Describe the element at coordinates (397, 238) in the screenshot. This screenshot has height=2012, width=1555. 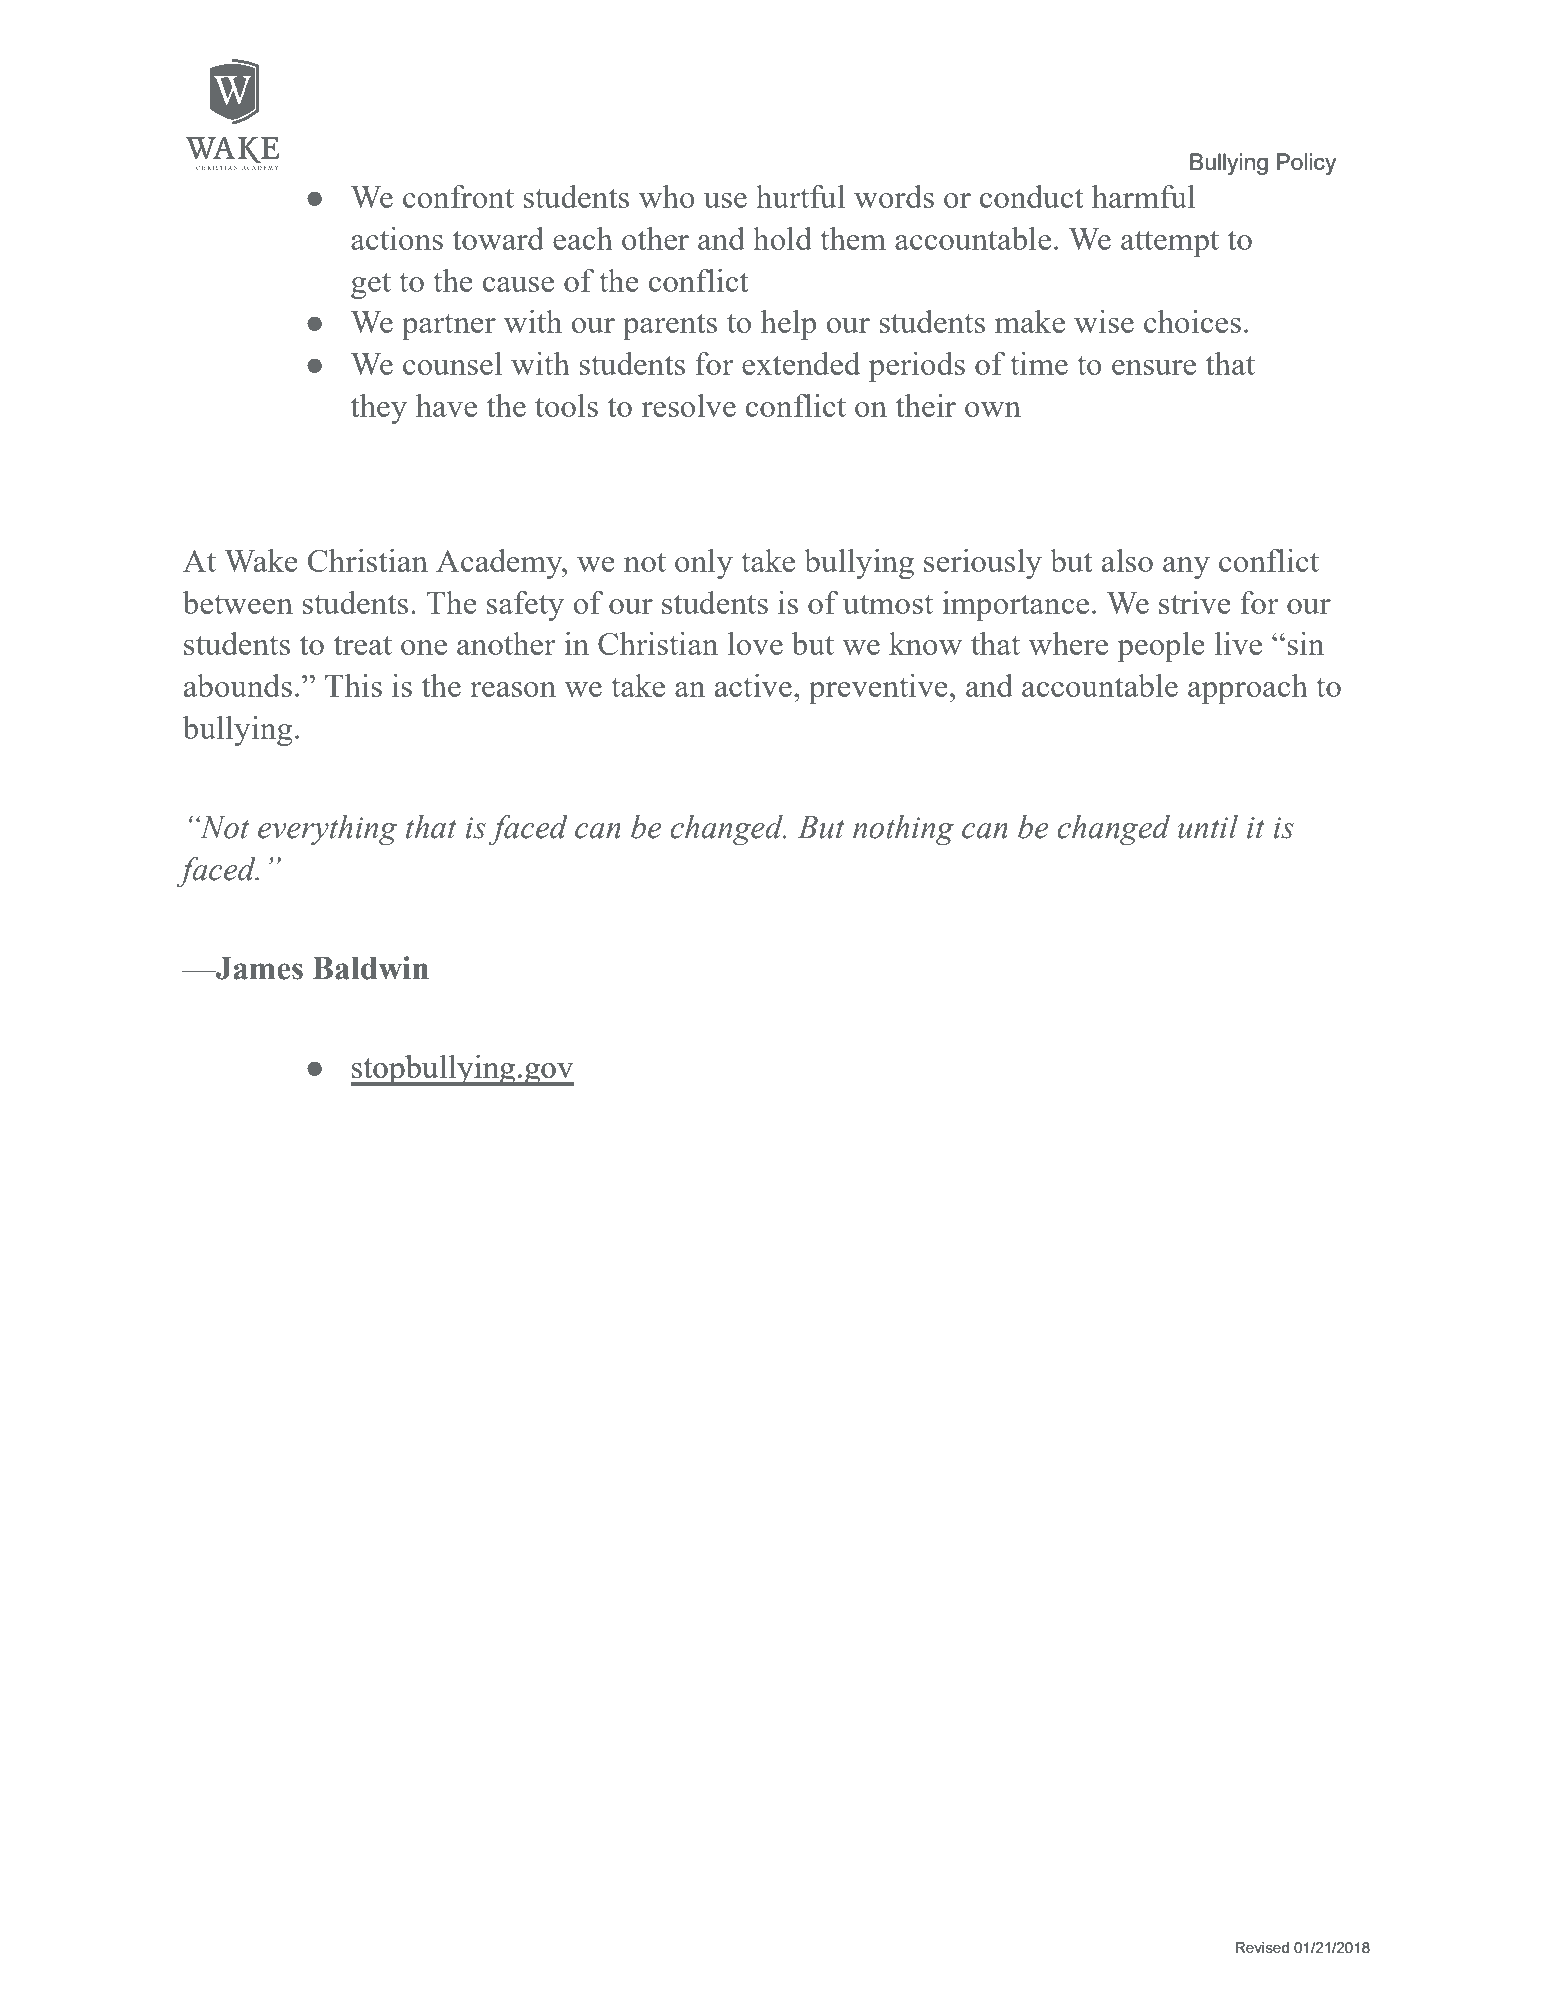
I see `actions` at that location.
